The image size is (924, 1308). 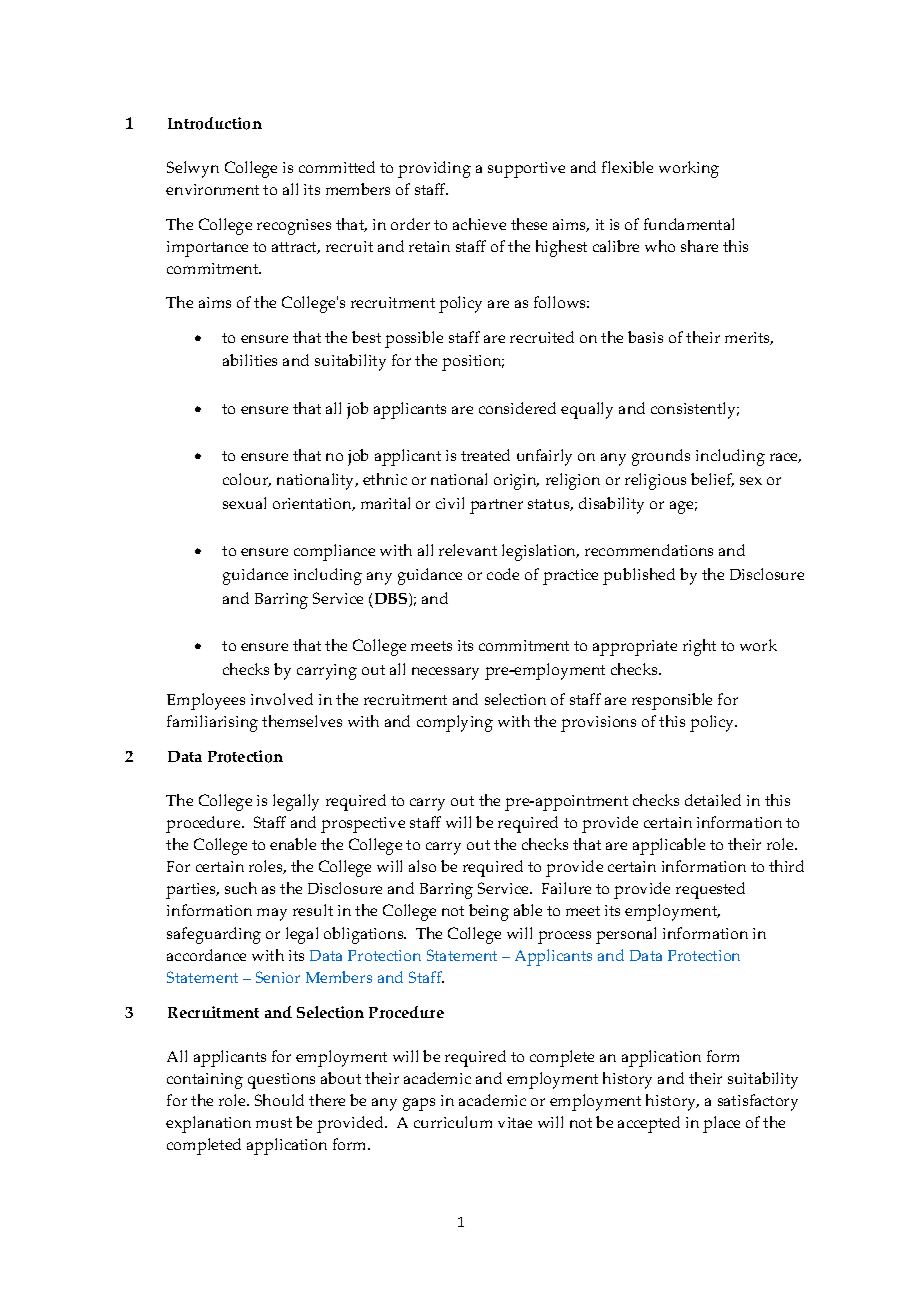 I want to click on abilities, so click(x=250, y=360).
